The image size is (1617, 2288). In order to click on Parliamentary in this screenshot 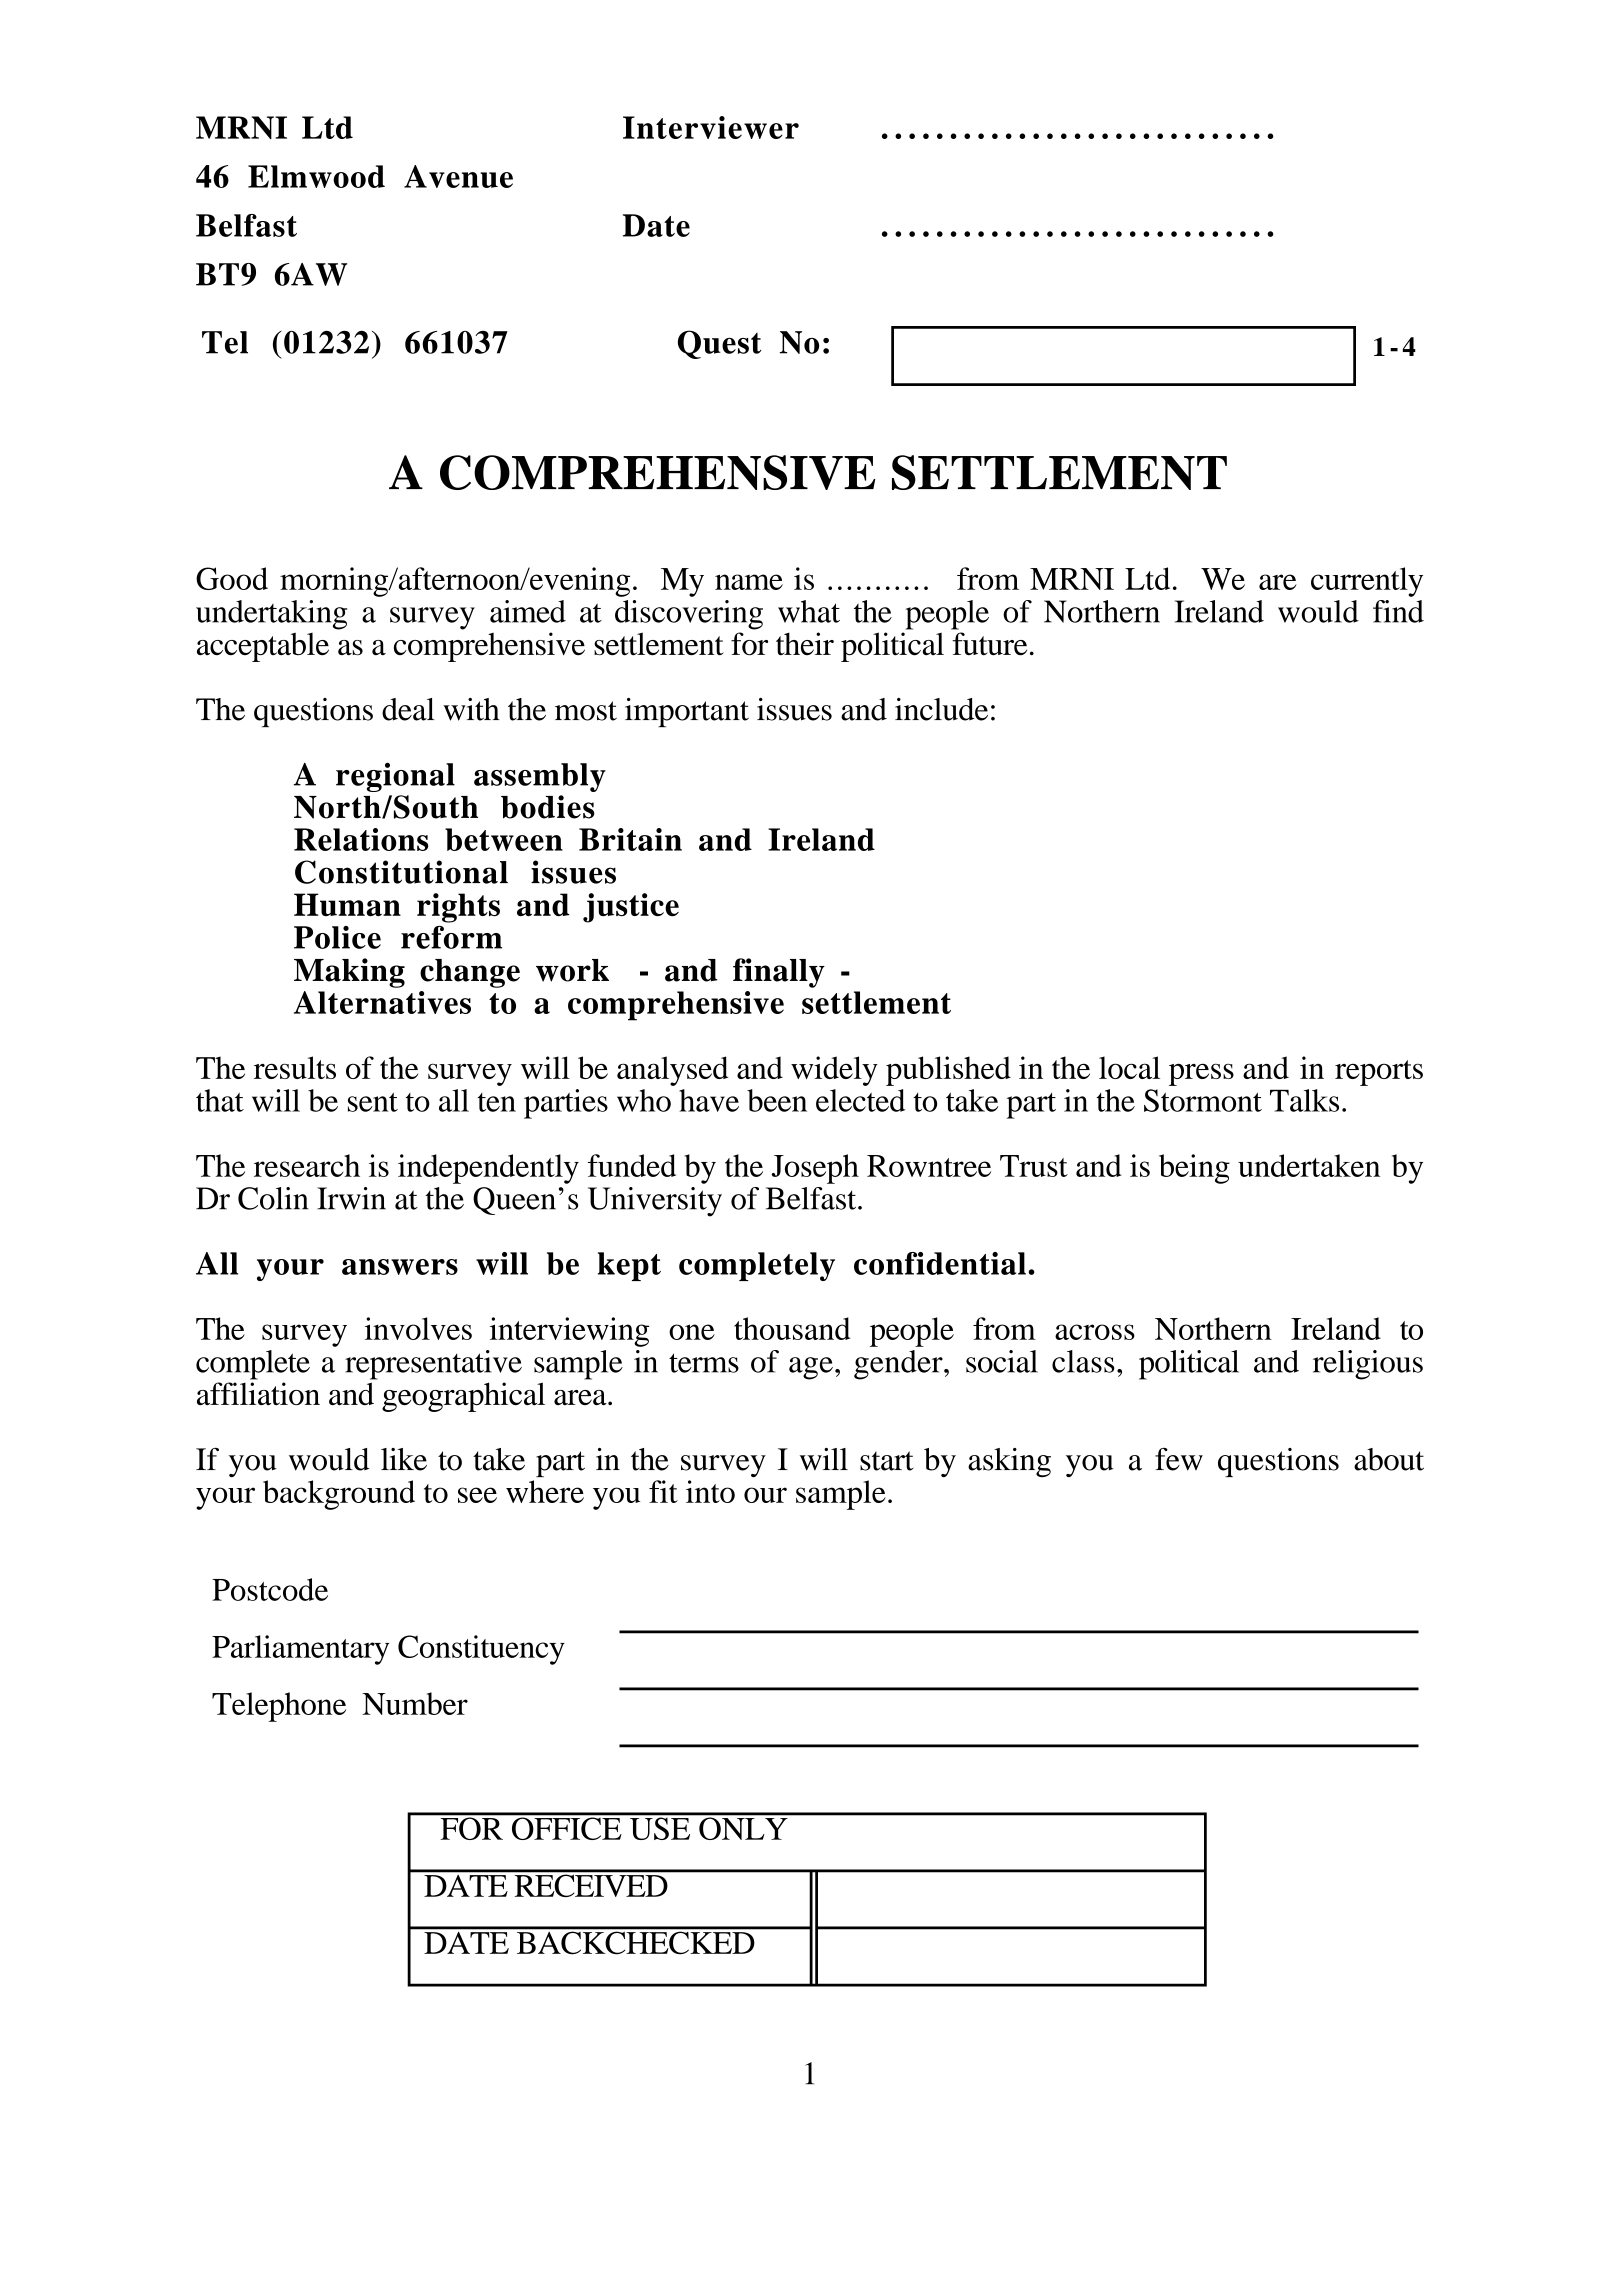, I will do `click(300, 1650)`.
